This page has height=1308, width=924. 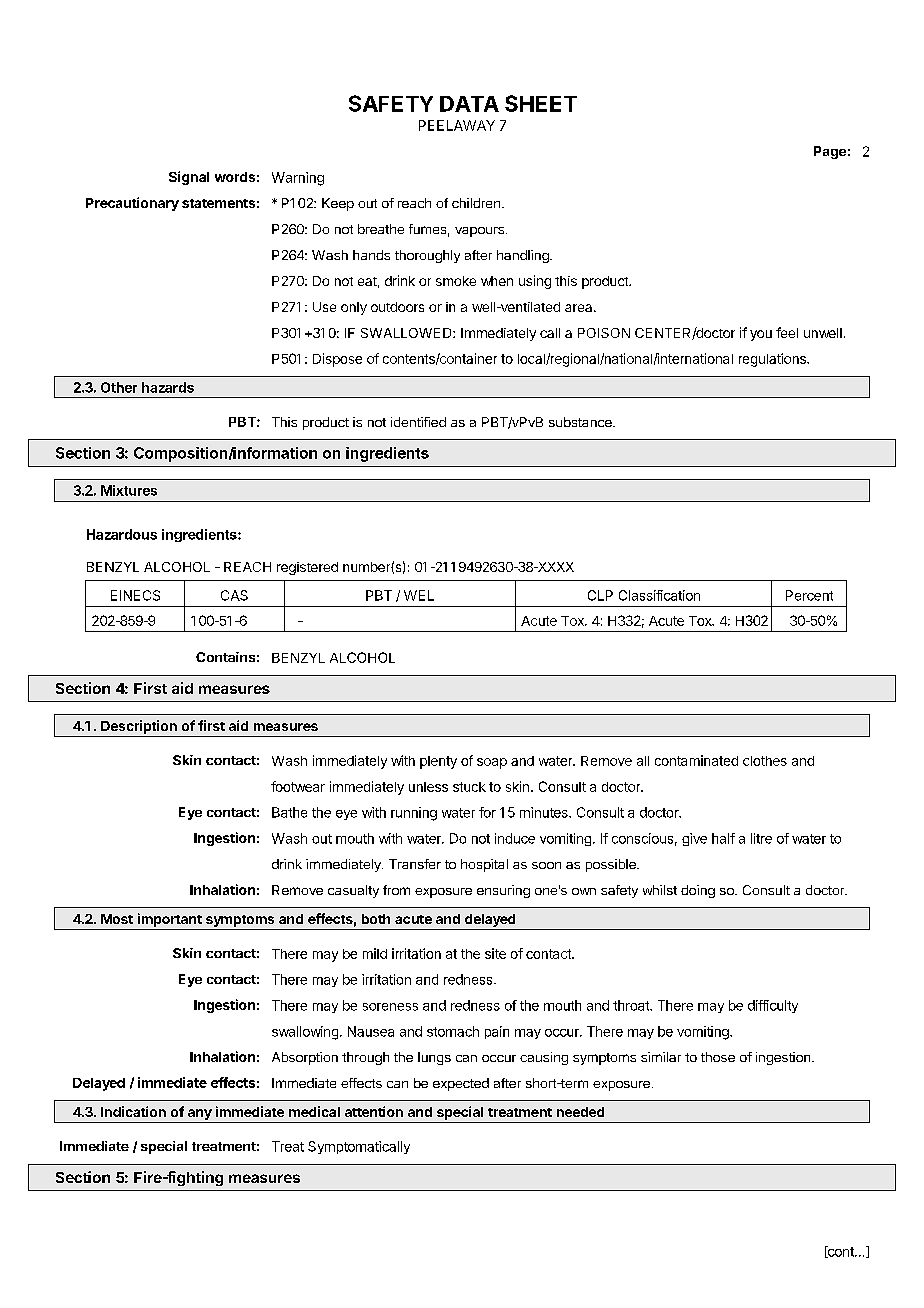 What do you see at coordinates (461, 1084) in the page?
I see `expected` at bounding box center [461, 1084].
